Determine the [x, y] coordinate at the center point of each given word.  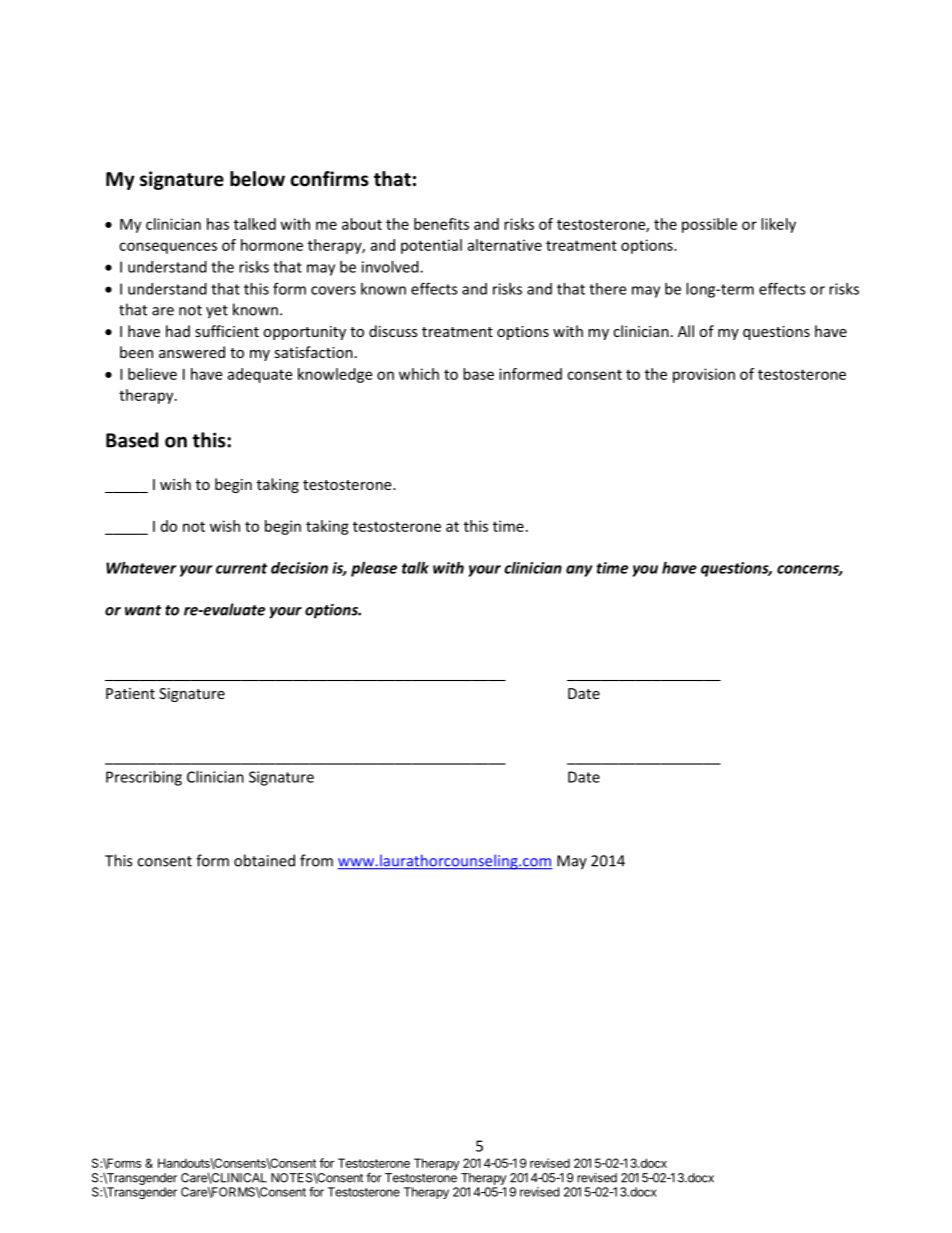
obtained [264, 860]
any [579, 571]
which [419, 374]
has [218, 224]
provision [704, 375]
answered [192, 352]
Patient [130, 693]
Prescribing [144, 778]
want [143, 610]
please [374, 569]
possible [709, 225]
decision [299, 568]
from [316, 860]
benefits [441, 224]
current [241, 568]
